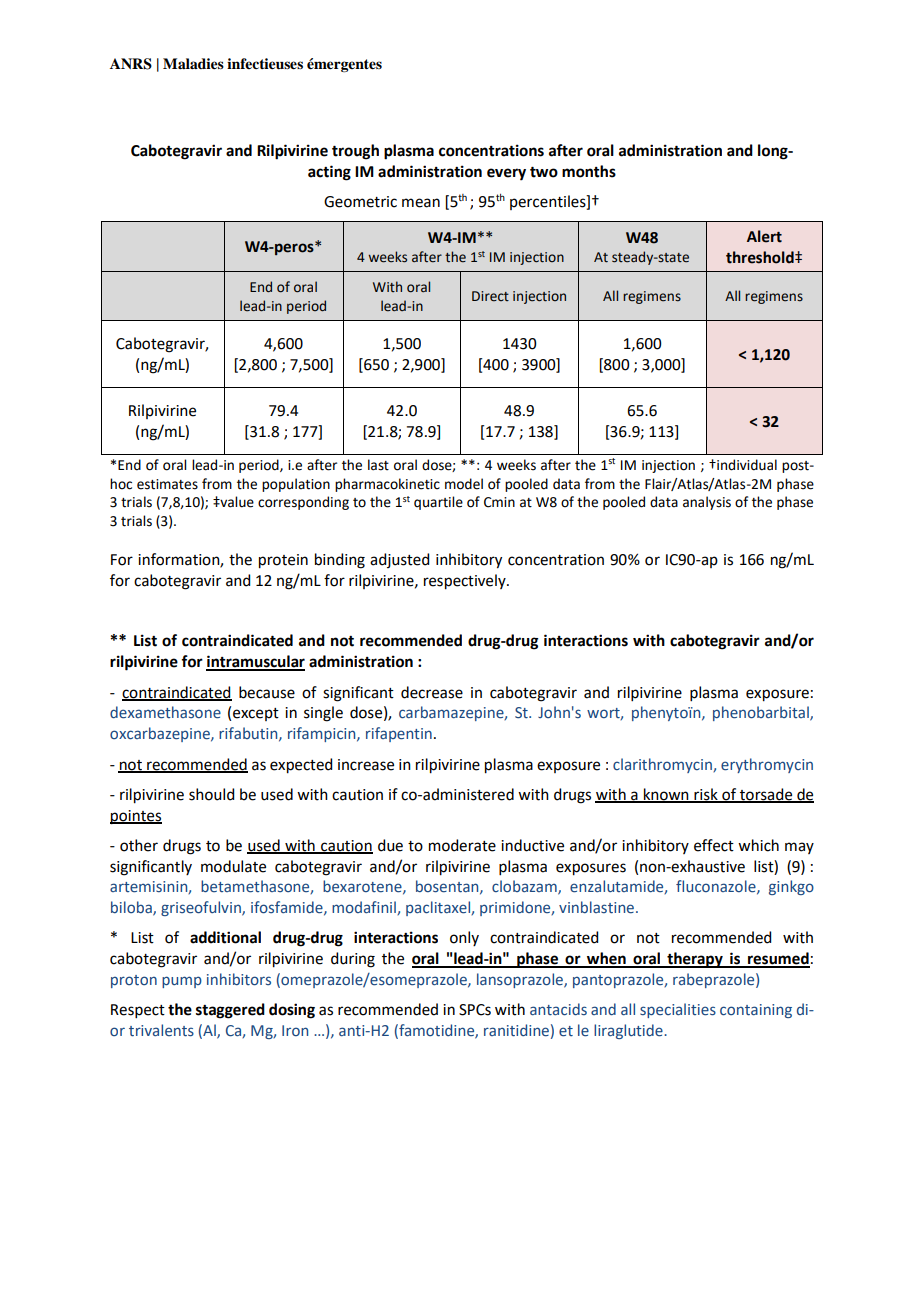 The height and width of the page is (1308, 924). What do you see at coordinates (283, 561) in the page?
I see `protein` at bounding box center [283, 561].
